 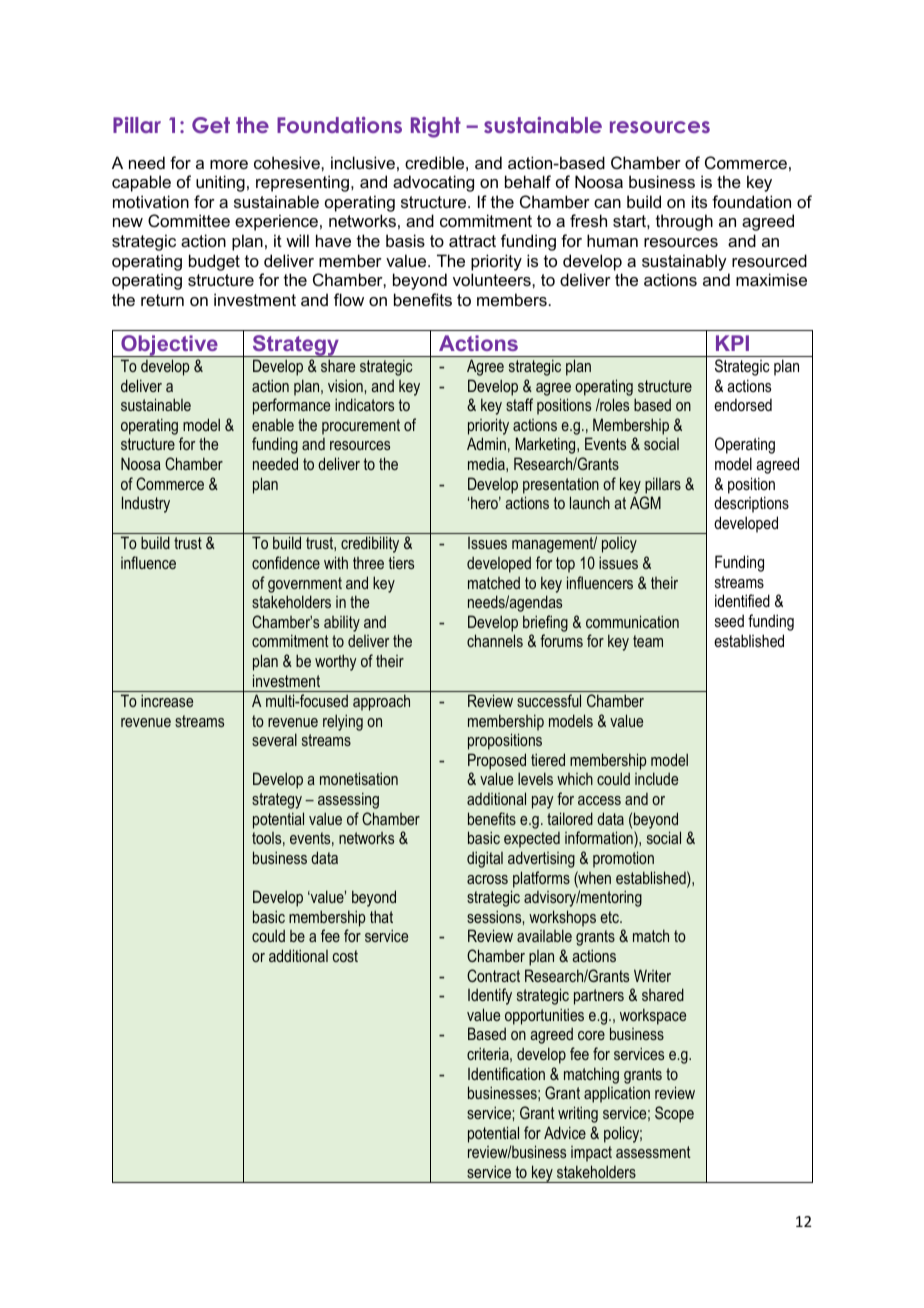 What do you see at coordinates (486, 443) in the screenshot?
I see `Admin` at bounding box center [486, 443].
